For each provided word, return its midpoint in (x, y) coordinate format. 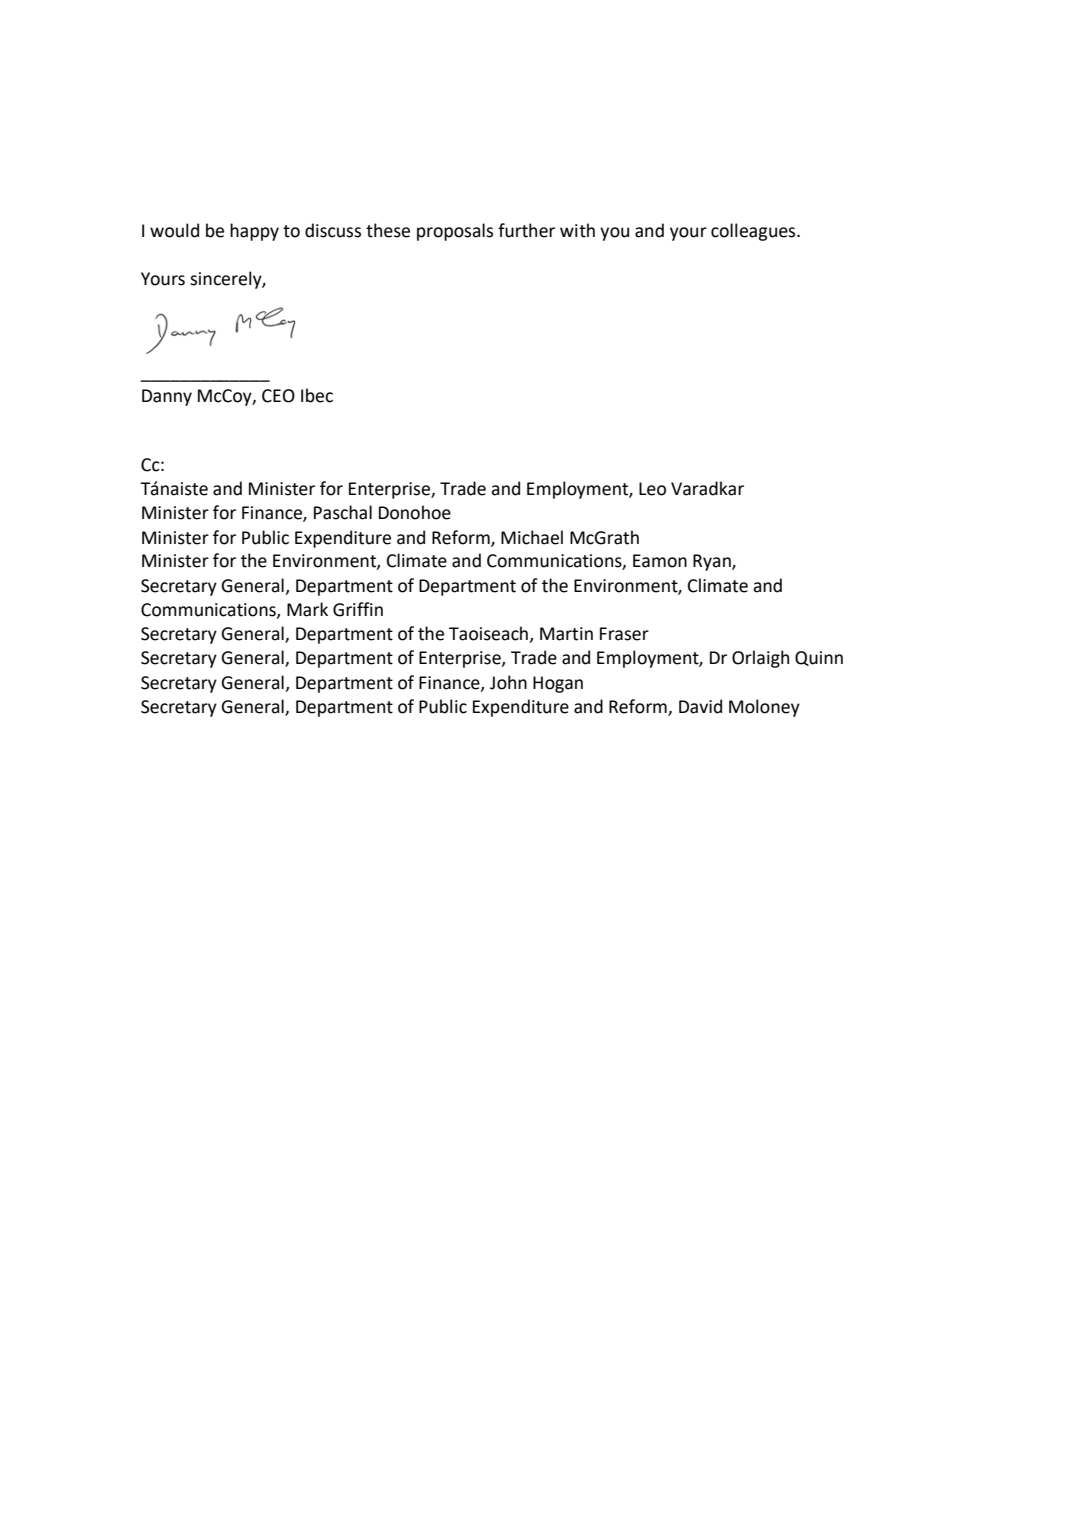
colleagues (754, 232)
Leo (652, 489)
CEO (278, 396)
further (526, 230)
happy (254, 232)
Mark (307, 609)
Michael (532, 537)
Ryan (713, 562)
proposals (455, 232)
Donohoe (415, 512)
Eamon (660, 561)
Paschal (343, 512)
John (508, 682)
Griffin (358, 609)
